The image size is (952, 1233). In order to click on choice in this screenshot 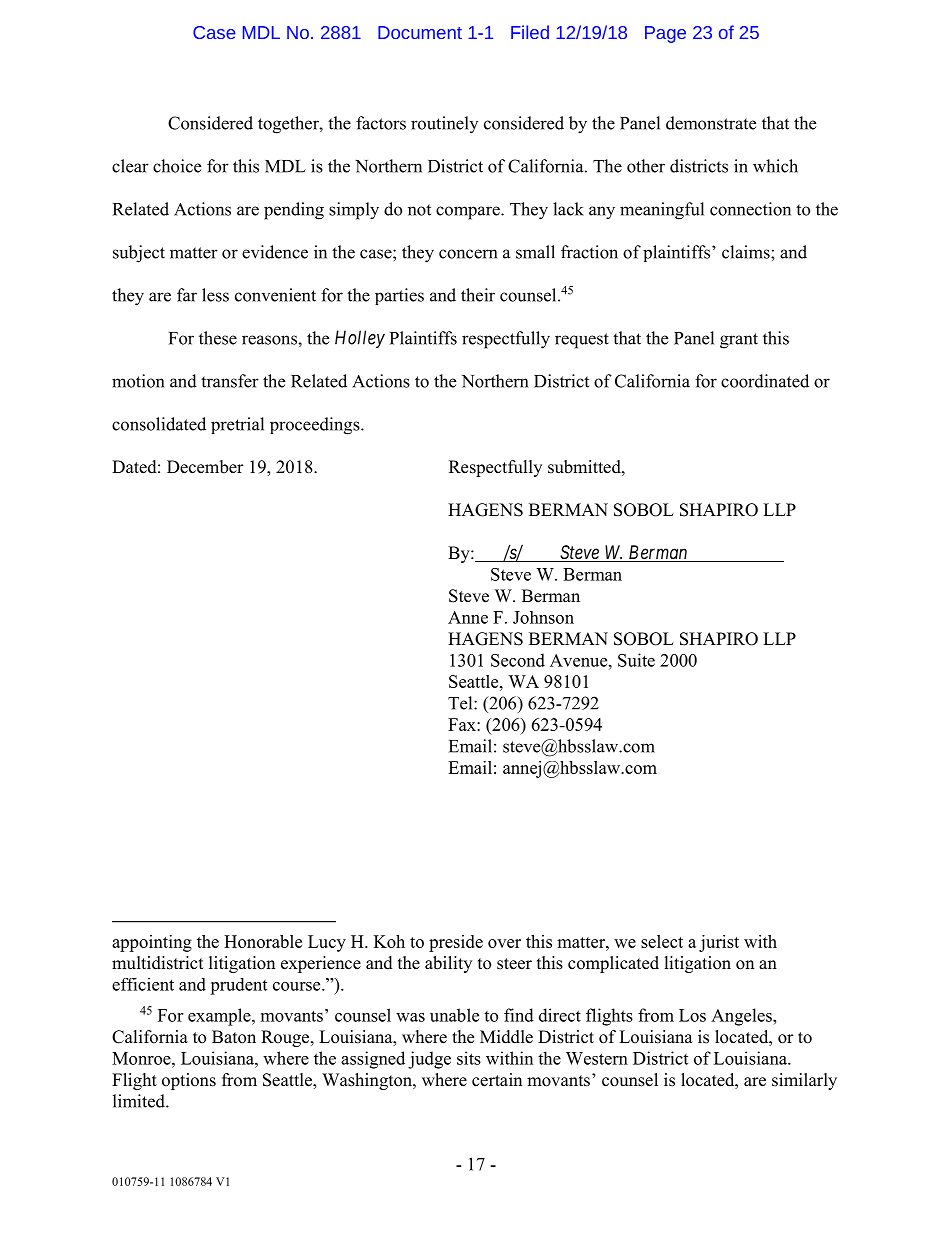, I will do `click(177, 166)`.
